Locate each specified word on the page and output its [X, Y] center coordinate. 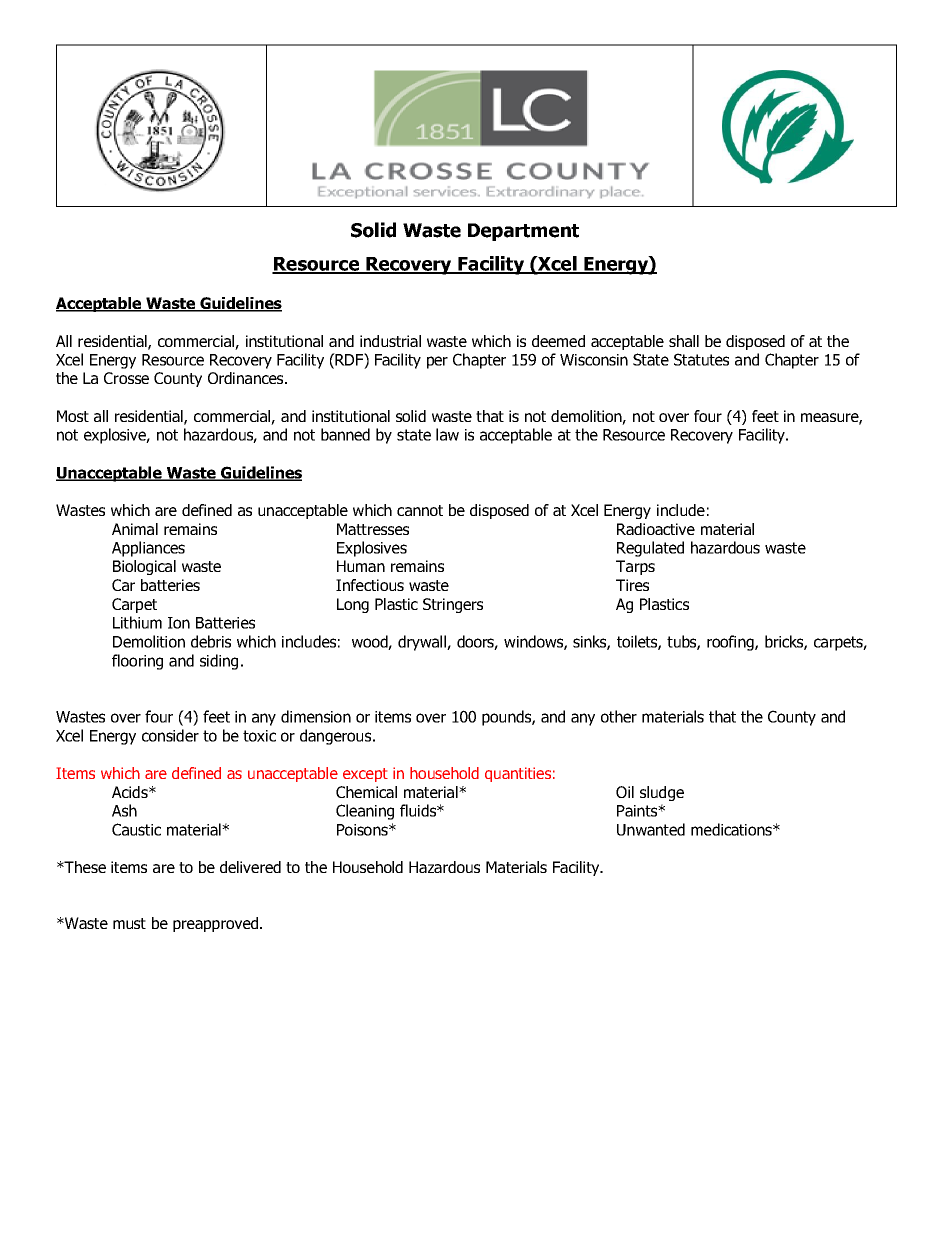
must [129, 923]
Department [523, 232]
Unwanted [651, 829]
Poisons [363, 830]
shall [684, 341]
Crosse [126, 378]
